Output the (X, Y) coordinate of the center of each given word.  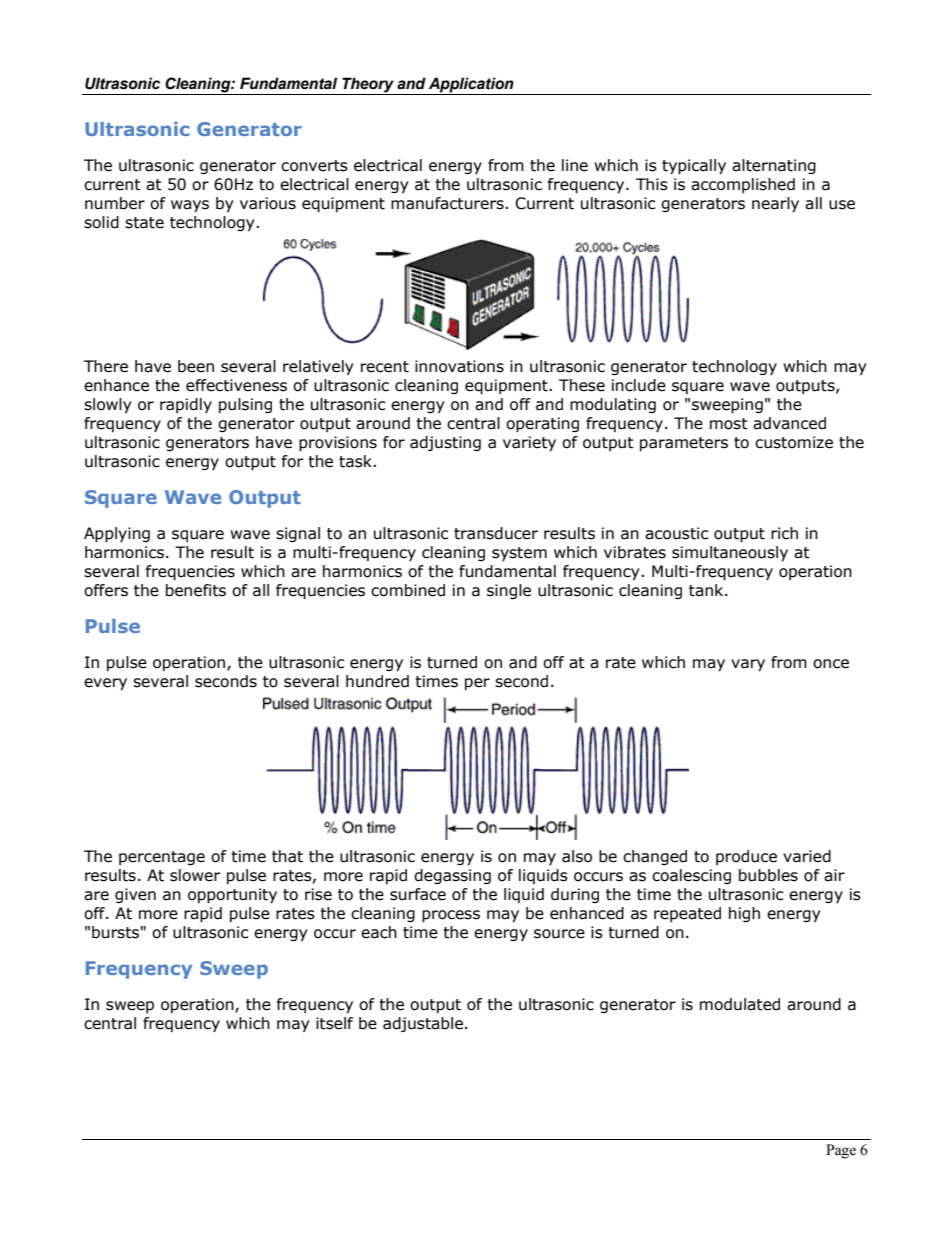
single (509, 591)
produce (746, 857)
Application (471, 86)
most (729, 424)
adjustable (423, 1024)
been (196, 366)
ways (190, 206)
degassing (452, 876)
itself (334, 1023)
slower (195, 875)
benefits (196, 590)
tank (707, 590)
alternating (774, 166)
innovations (459, 366)
